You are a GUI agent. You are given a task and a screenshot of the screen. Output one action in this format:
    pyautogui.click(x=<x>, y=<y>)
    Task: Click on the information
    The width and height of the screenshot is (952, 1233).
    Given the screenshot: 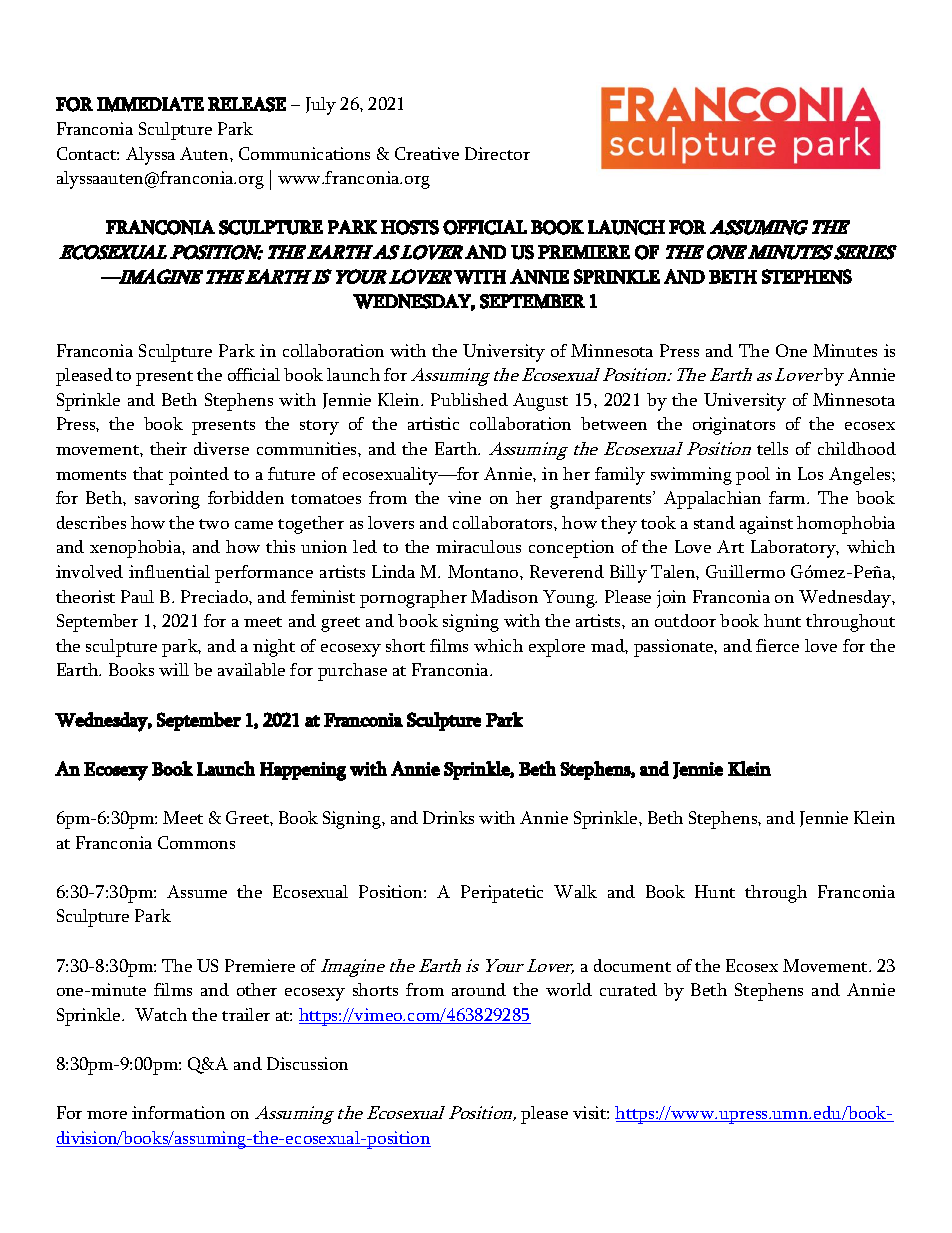 What is the action you would take?
    pyautogui.click(x=178, y=1112)
